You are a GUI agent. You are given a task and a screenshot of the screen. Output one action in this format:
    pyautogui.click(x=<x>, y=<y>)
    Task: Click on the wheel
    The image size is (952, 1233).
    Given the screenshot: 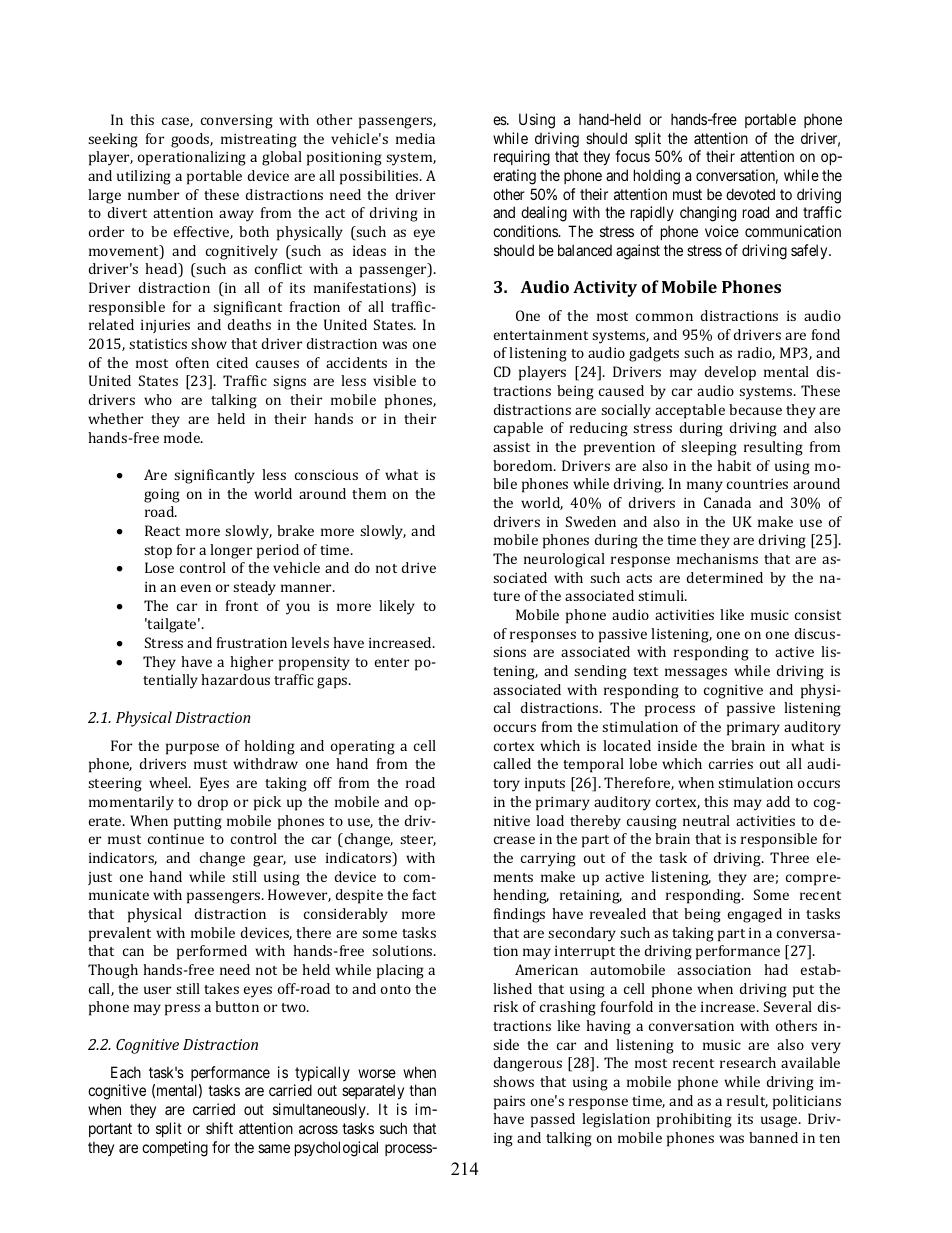 What is the action you would take?
    pyautogui.click(x=170, y=782)
